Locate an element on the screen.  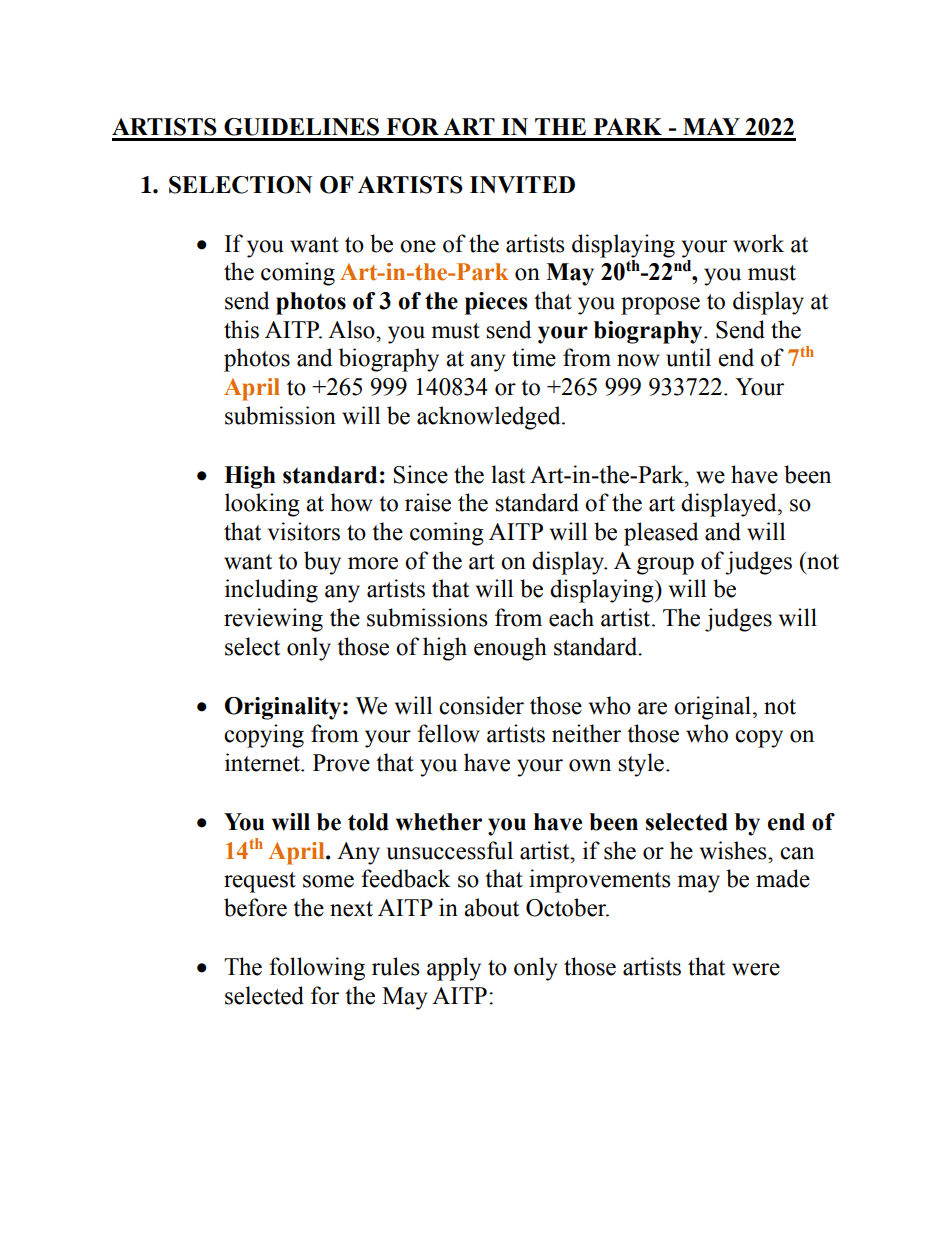
were is located at coordinates (756, 969).
